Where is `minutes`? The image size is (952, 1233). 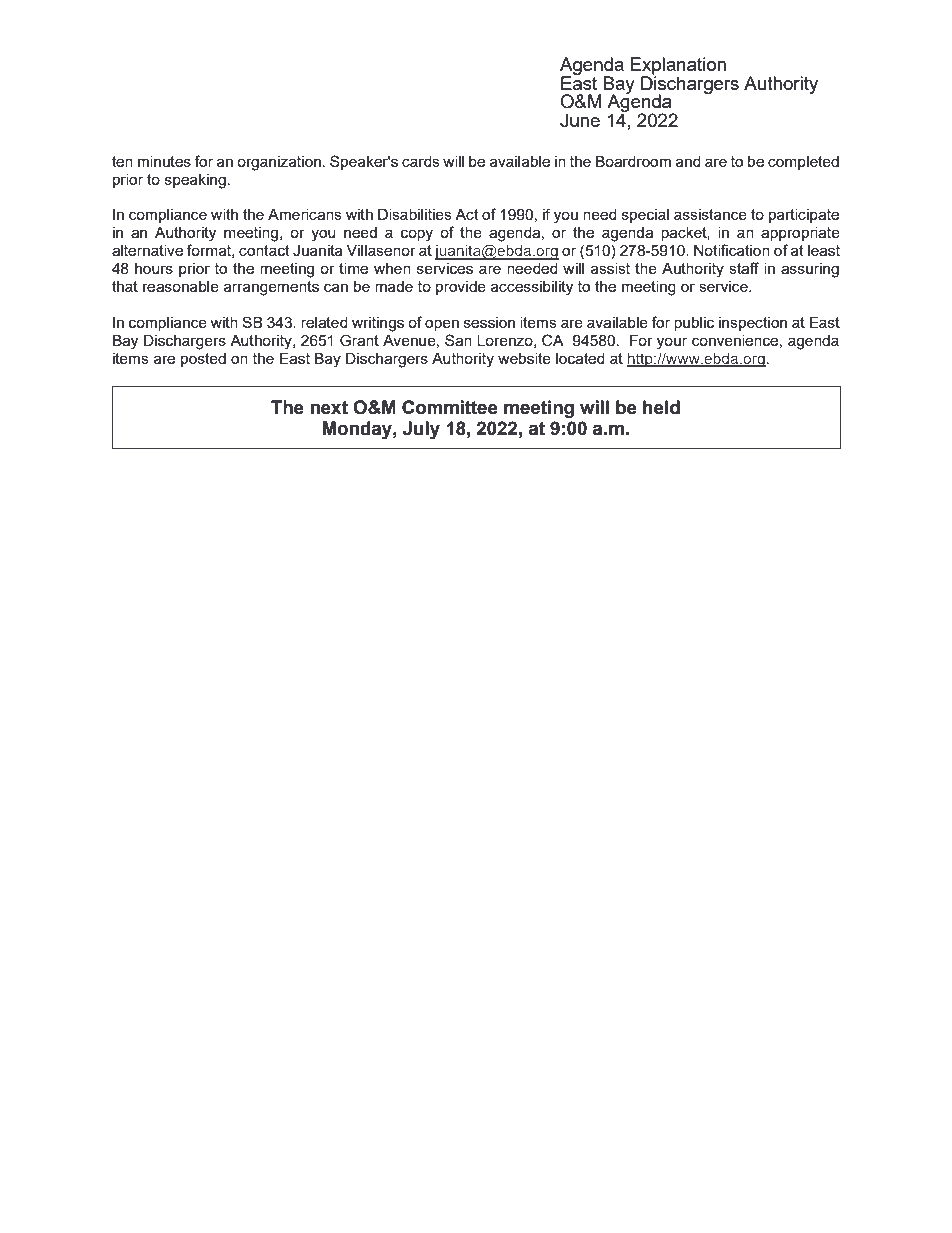
minutes is located at coordinates (164, 161).
